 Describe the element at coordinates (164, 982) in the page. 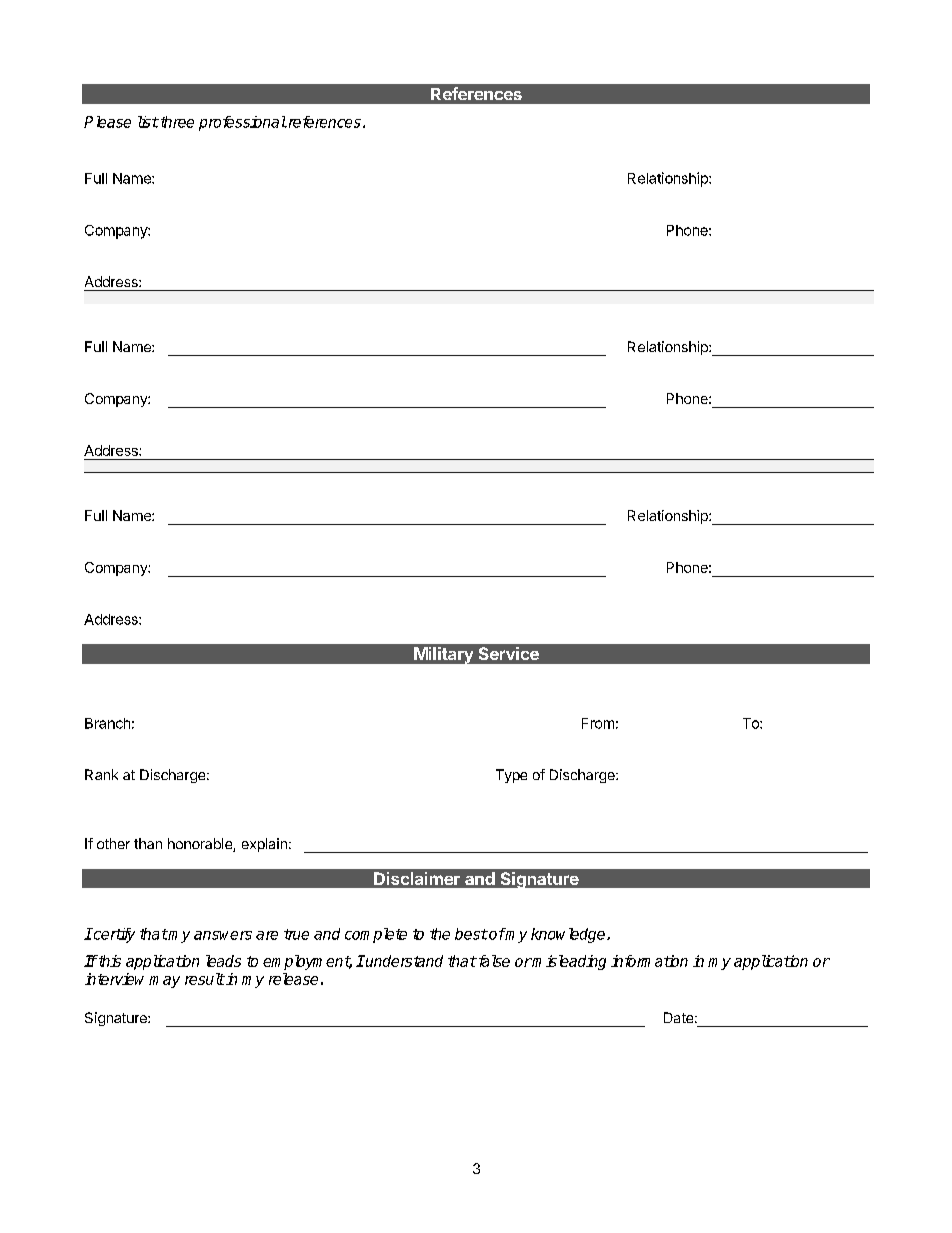

I see `may` at that location.
